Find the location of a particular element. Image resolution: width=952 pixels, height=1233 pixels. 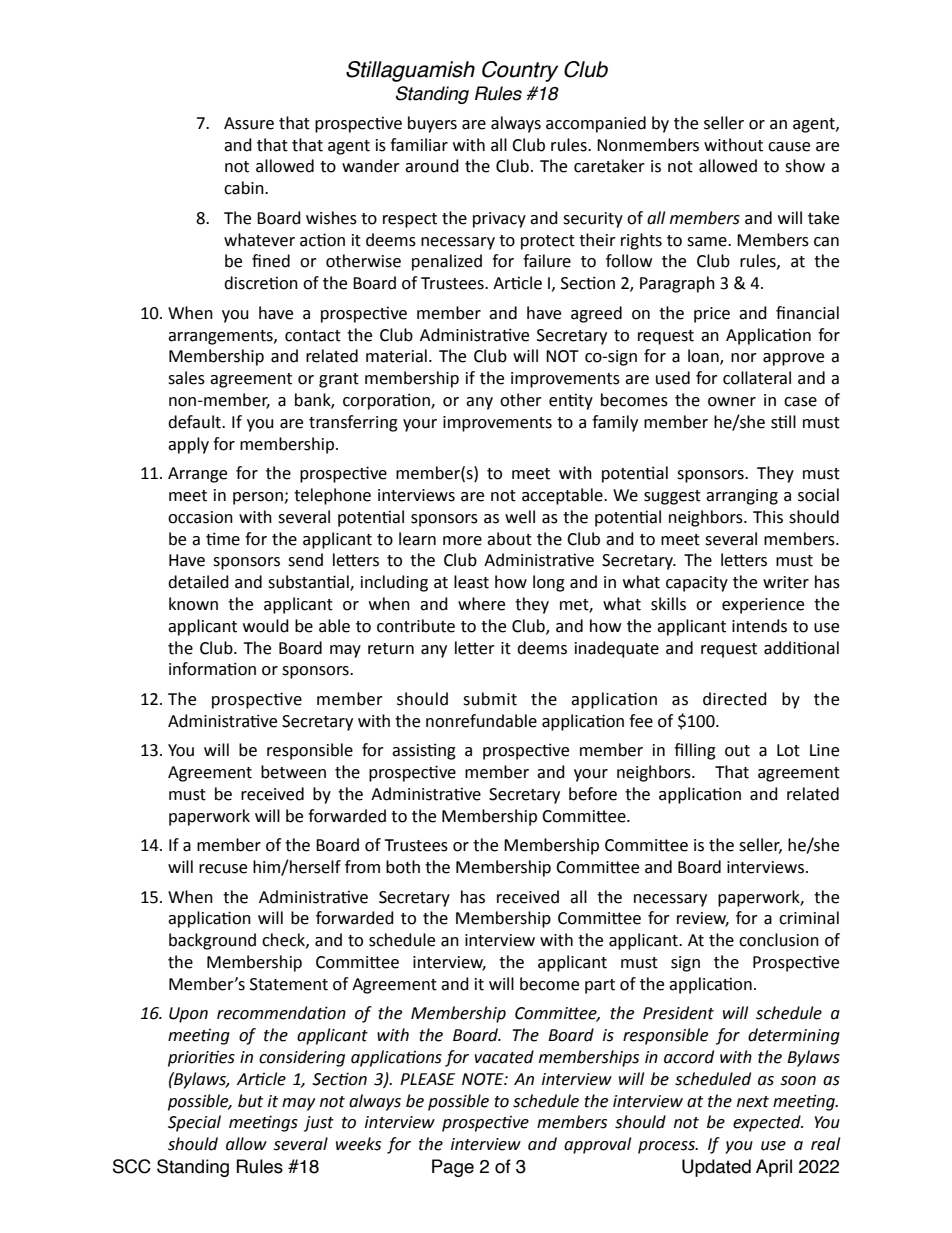

Lot is located at coordinates (788, 750).
